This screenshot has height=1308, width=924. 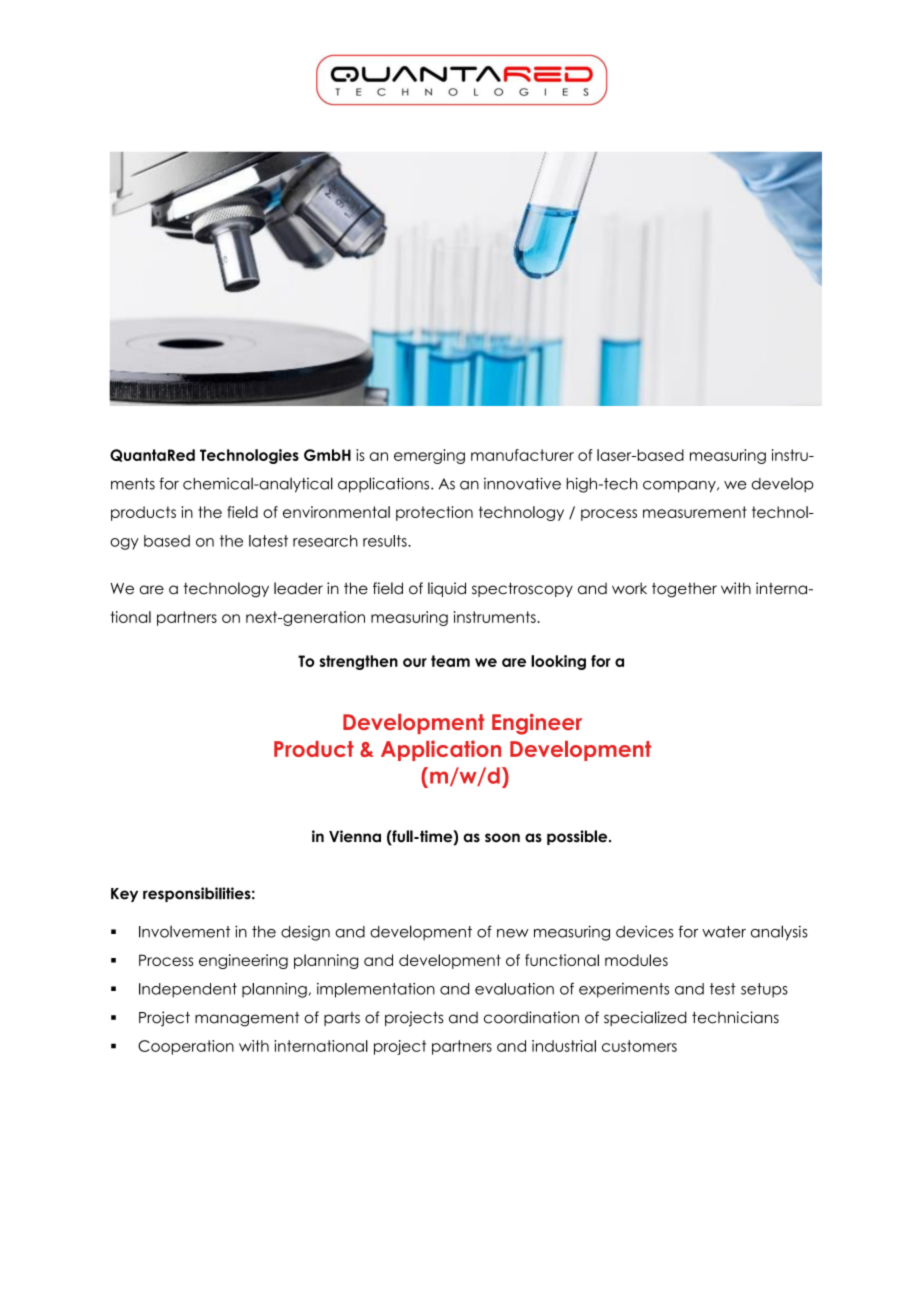 I want to click on emerging, so click(x=429, y=456).
